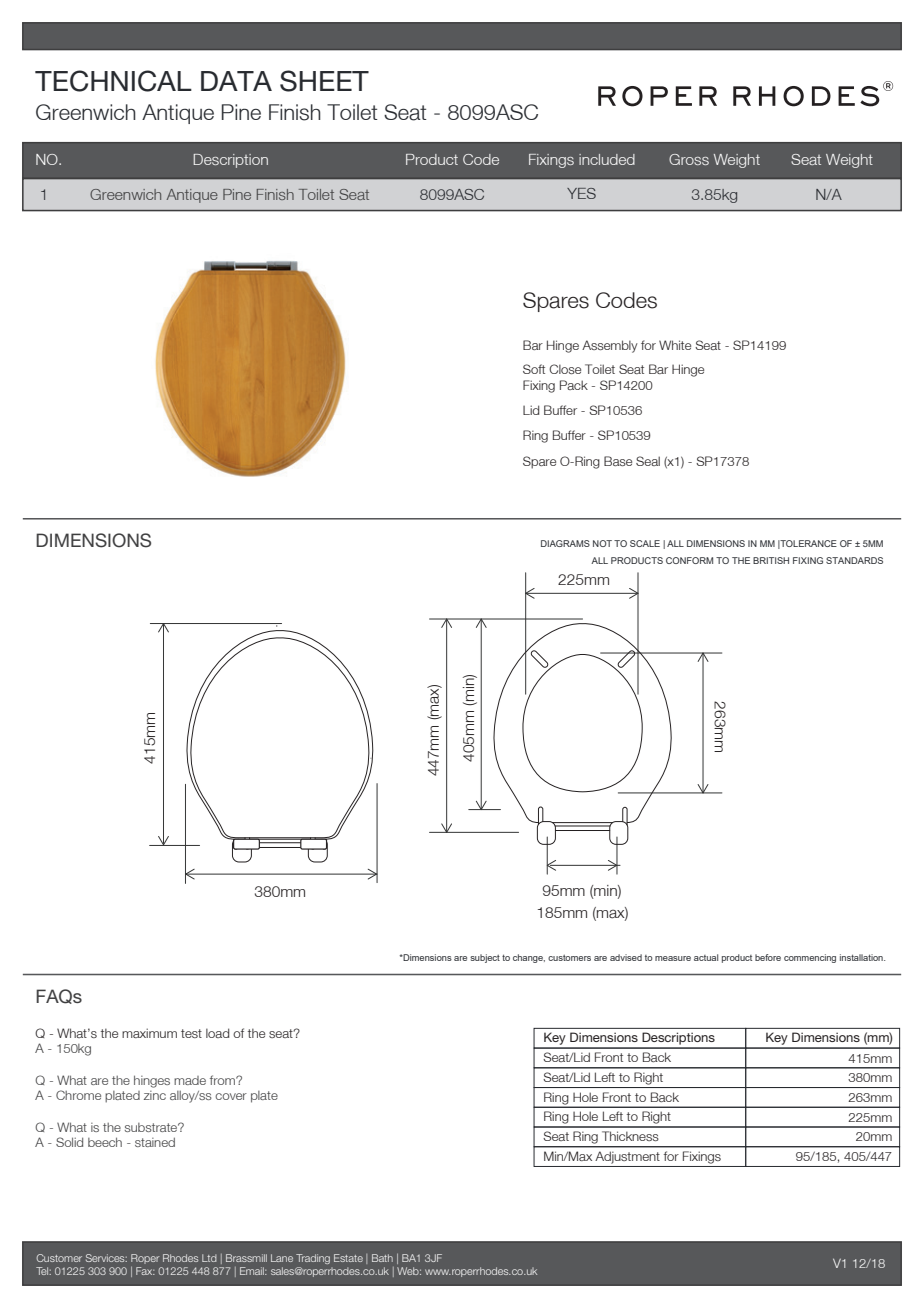 The image size is (924, 1308). What do you see at coordinates (771, 560) in the page?
I see `BRITISH` at bounding box center [771, 560].
